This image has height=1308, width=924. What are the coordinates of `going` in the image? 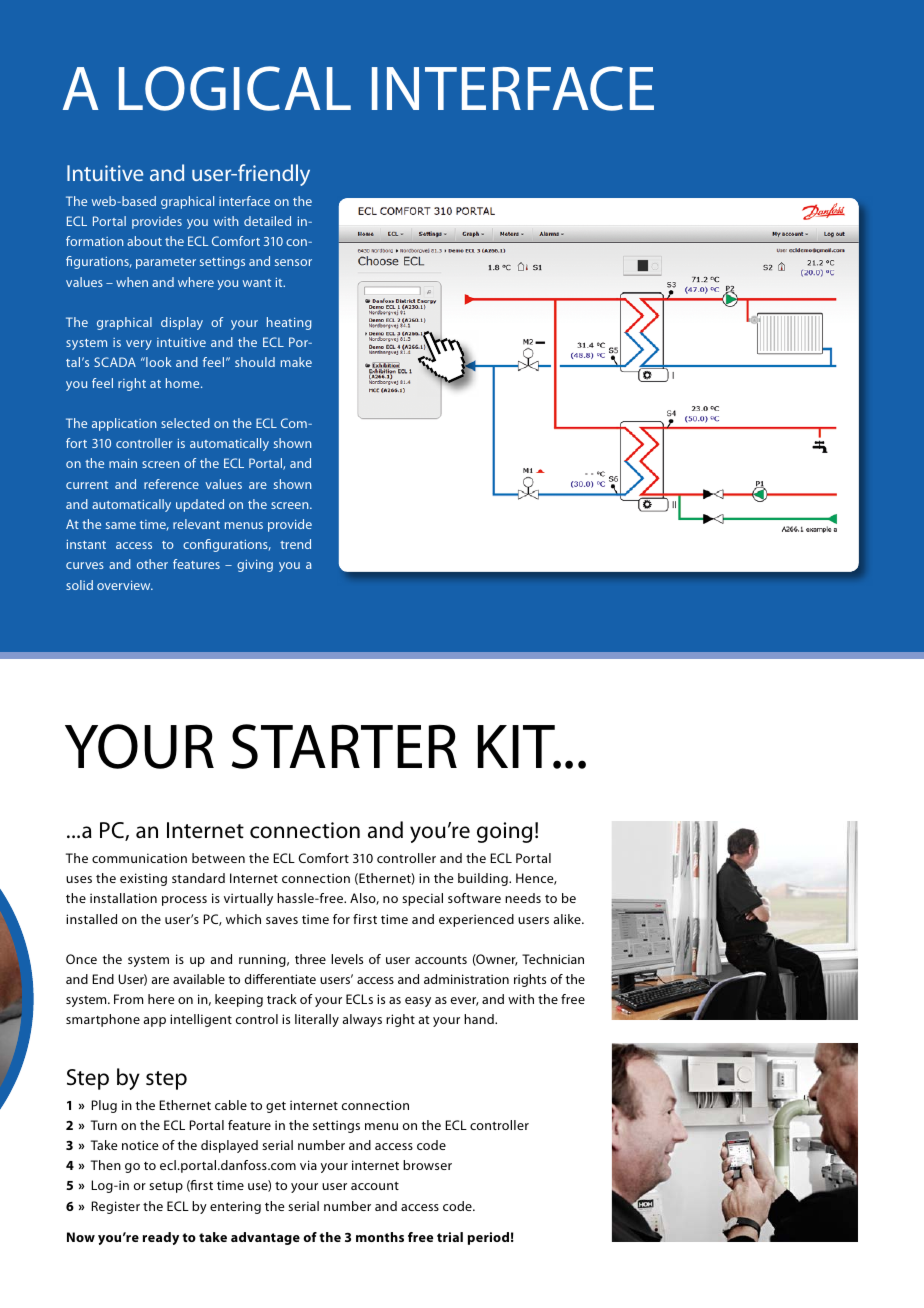 It's located at (504, 832).
